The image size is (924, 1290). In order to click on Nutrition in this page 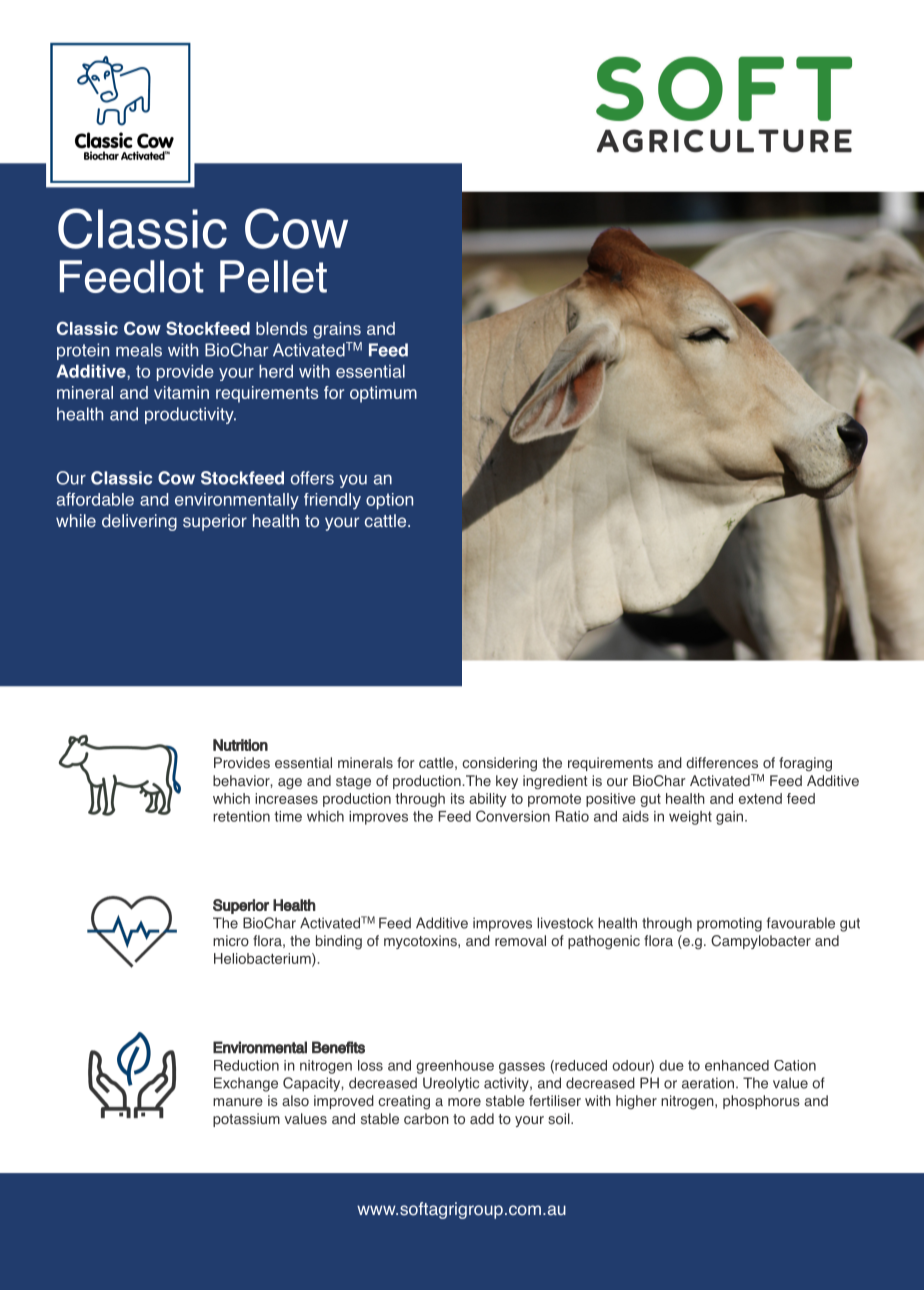, I will do `click(240, 745)`.
